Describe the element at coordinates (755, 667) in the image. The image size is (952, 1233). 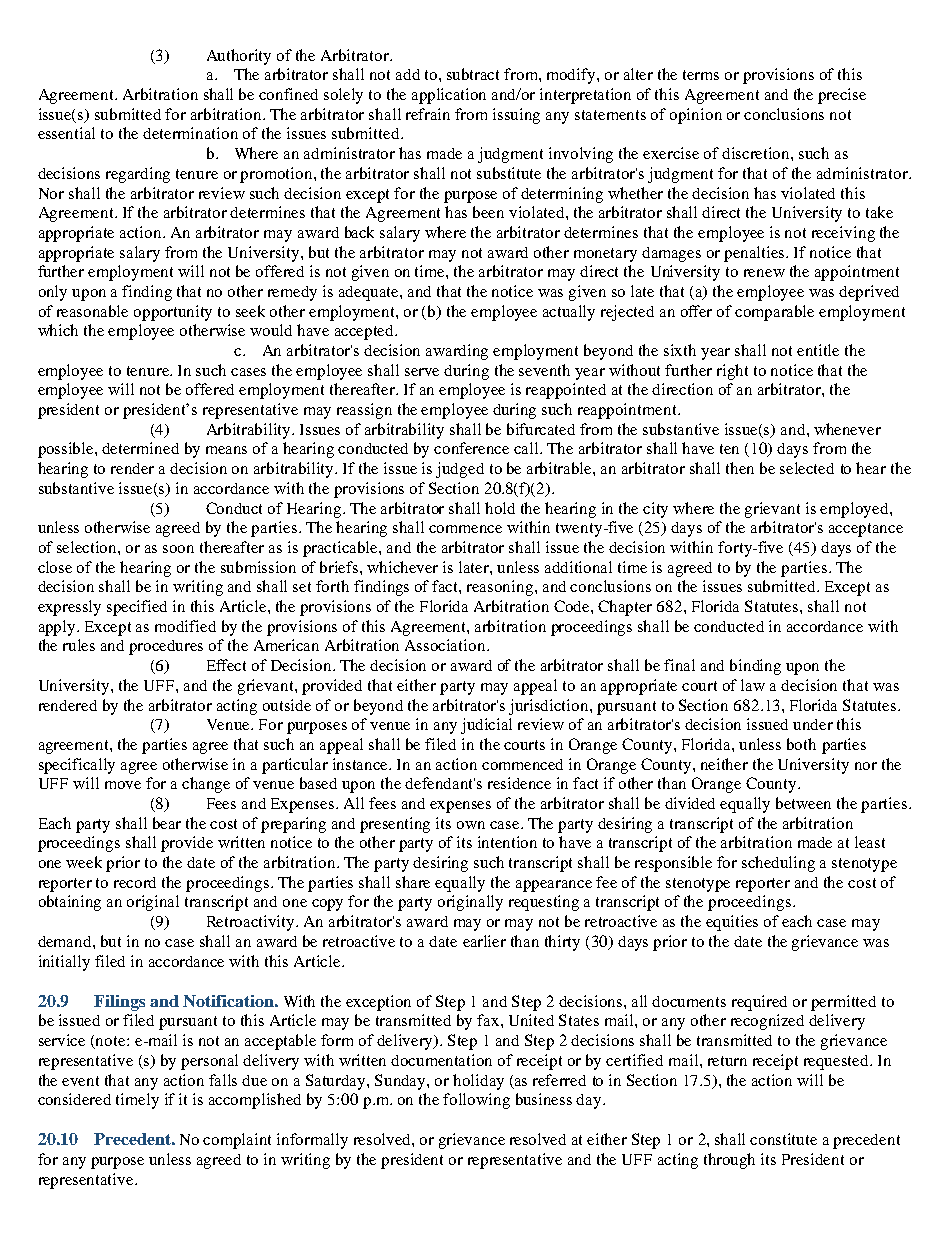
I see `binding` at that location.
